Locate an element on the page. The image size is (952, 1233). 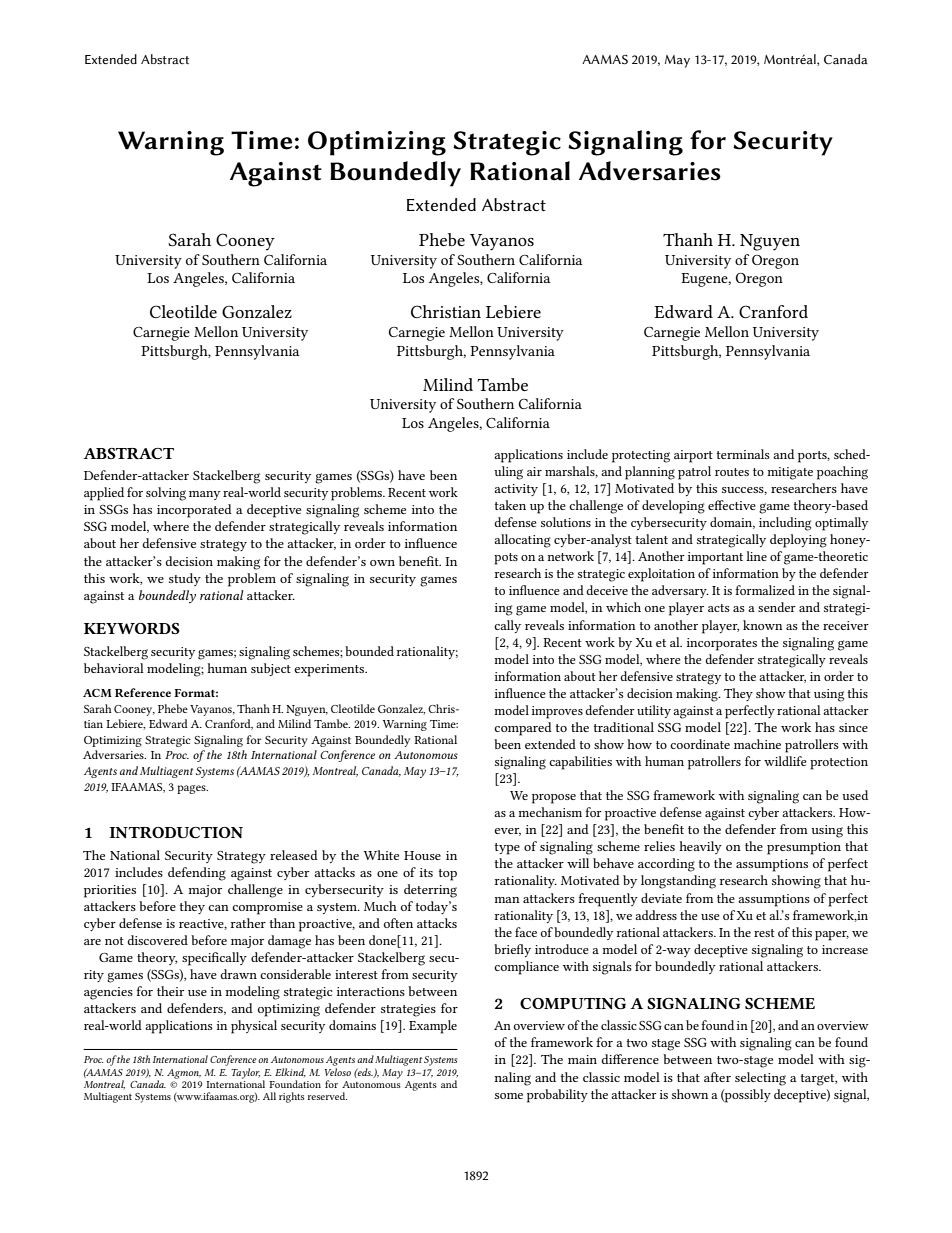
activity is located at coordinates (516, 490).
